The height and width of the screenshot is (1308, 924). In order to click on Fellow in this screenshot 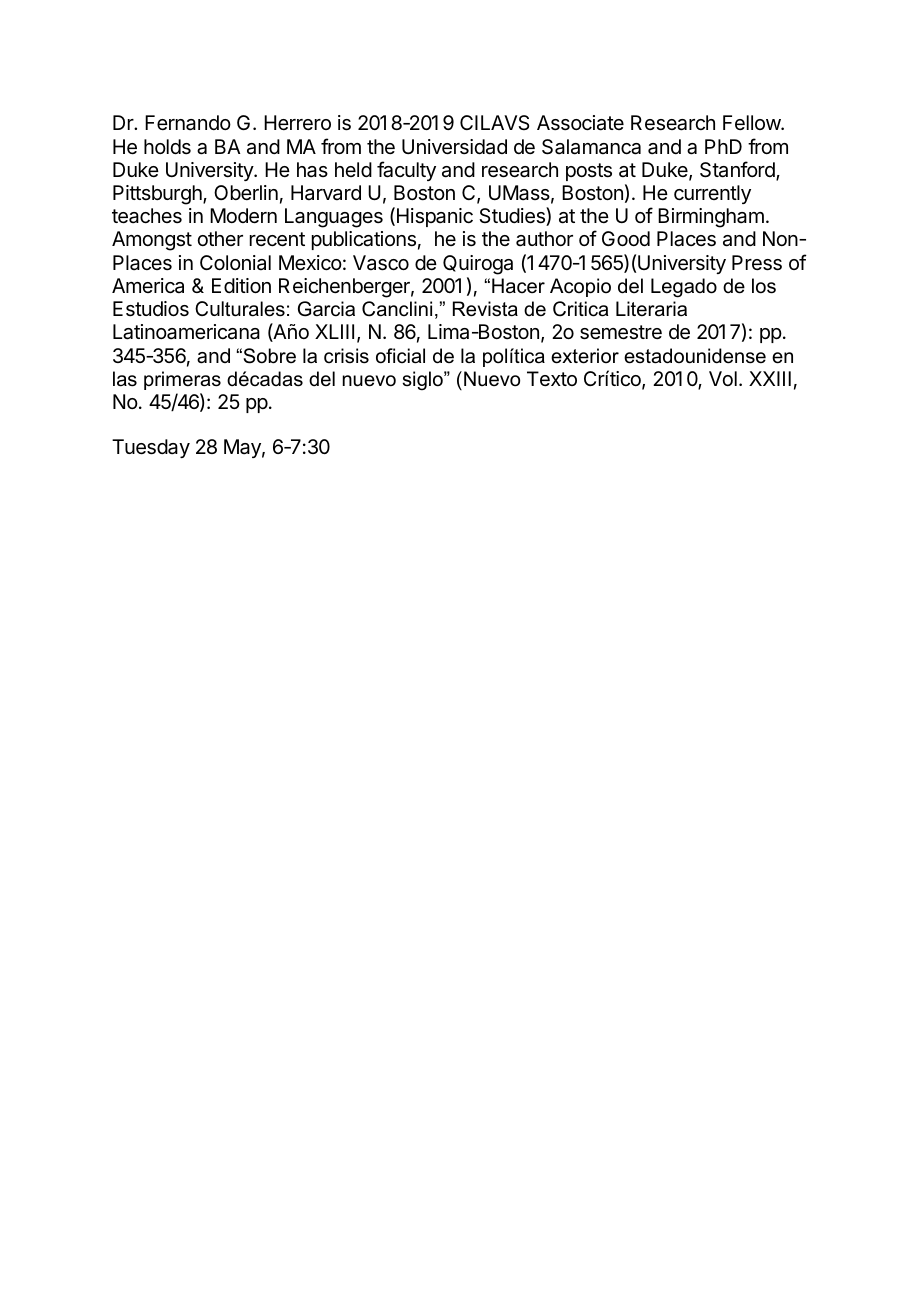, I will do `click(752, 122)`.
